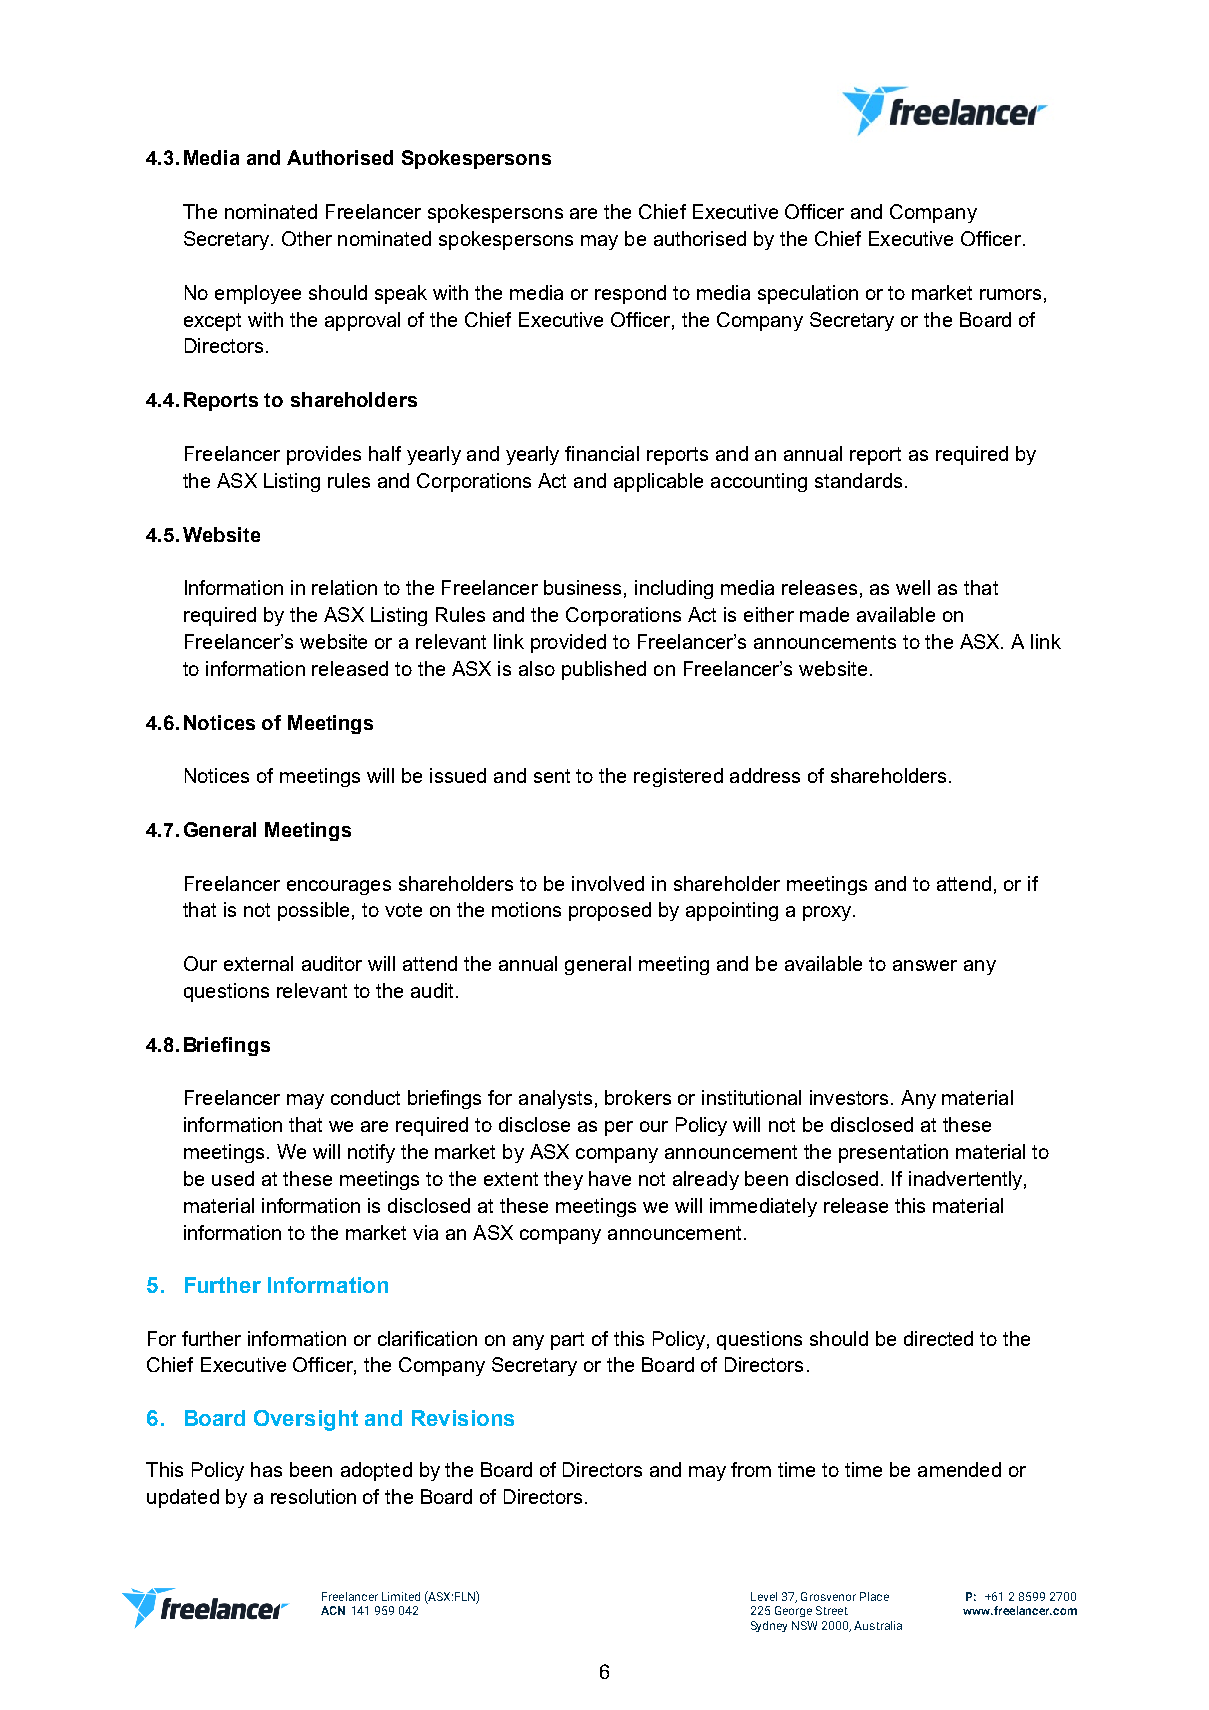 The image size is (1209, 1710). I want to click on Level, so click(764, 1596).
